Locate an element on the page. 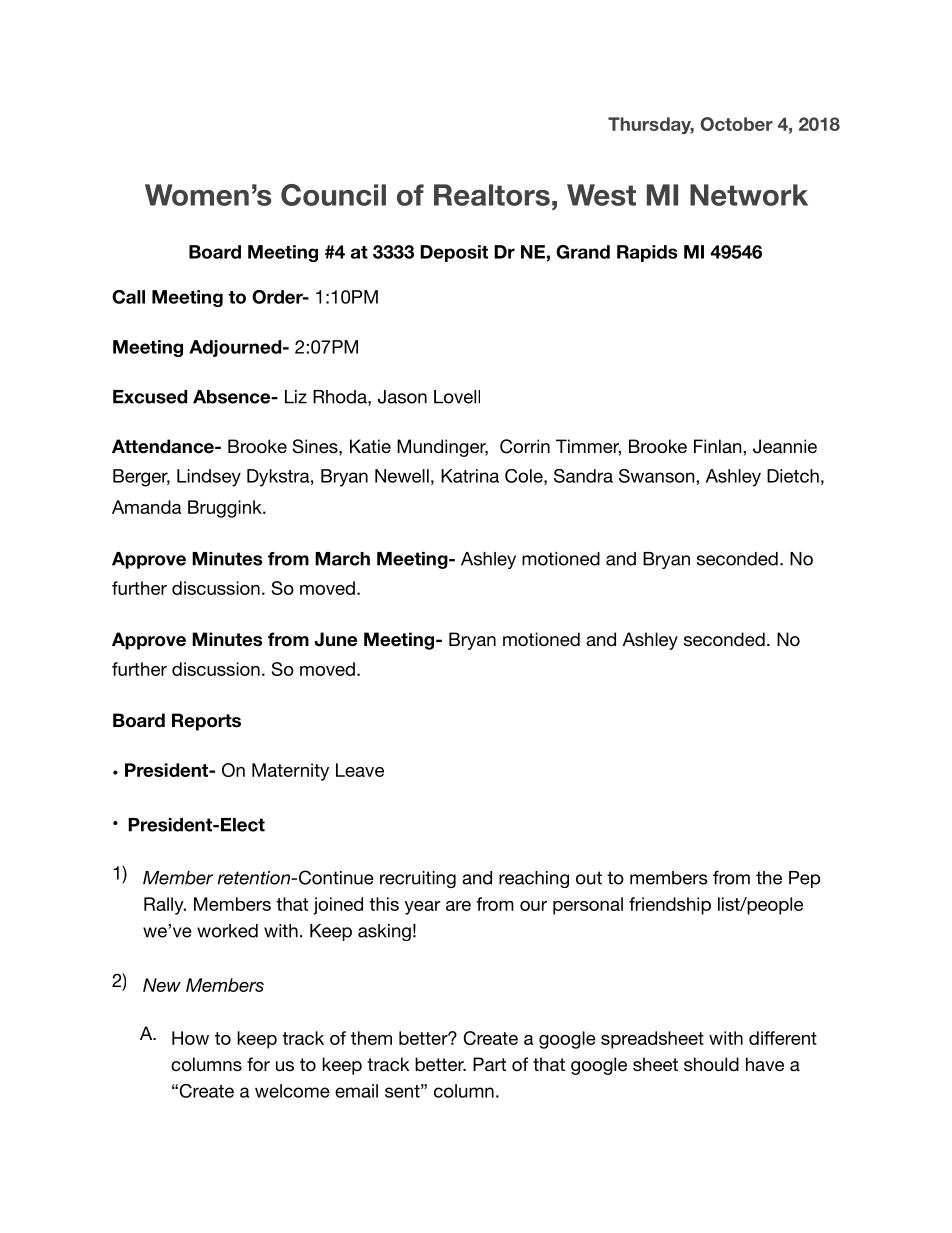 The image size is (952, 1233). October is located at coordinates (736, 124).
